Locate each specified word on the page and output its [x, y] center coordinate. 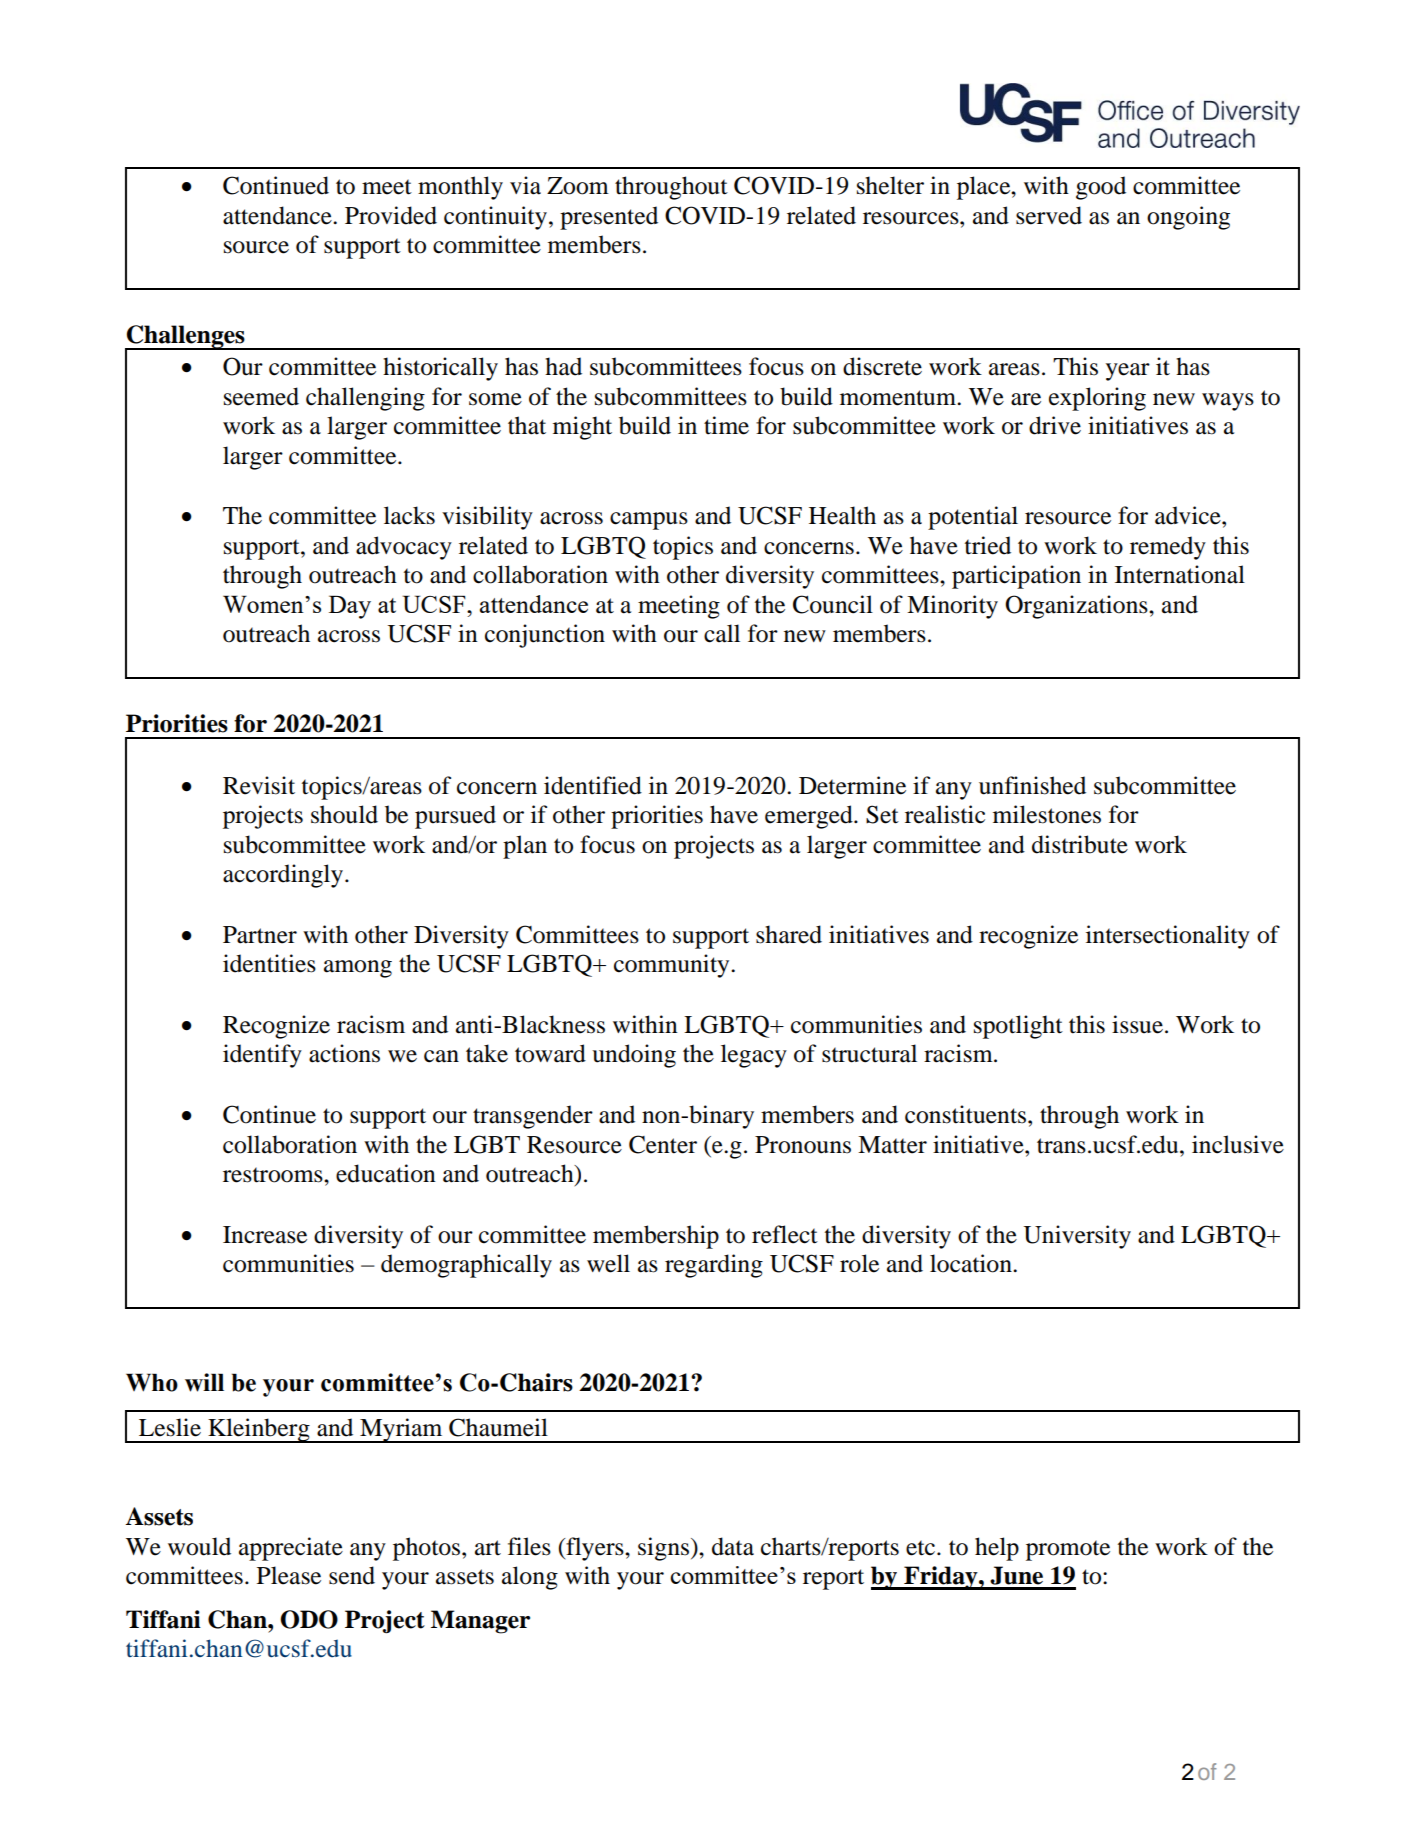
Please [289, 1575]
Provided [391, 215]
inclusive [1238, 1144]
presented [609, 218]
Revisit [259, 785]
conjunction [545, 636]
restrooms [274, 1175]
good [1101, 188]
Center [663, 1144]
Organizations [1077, 607]
